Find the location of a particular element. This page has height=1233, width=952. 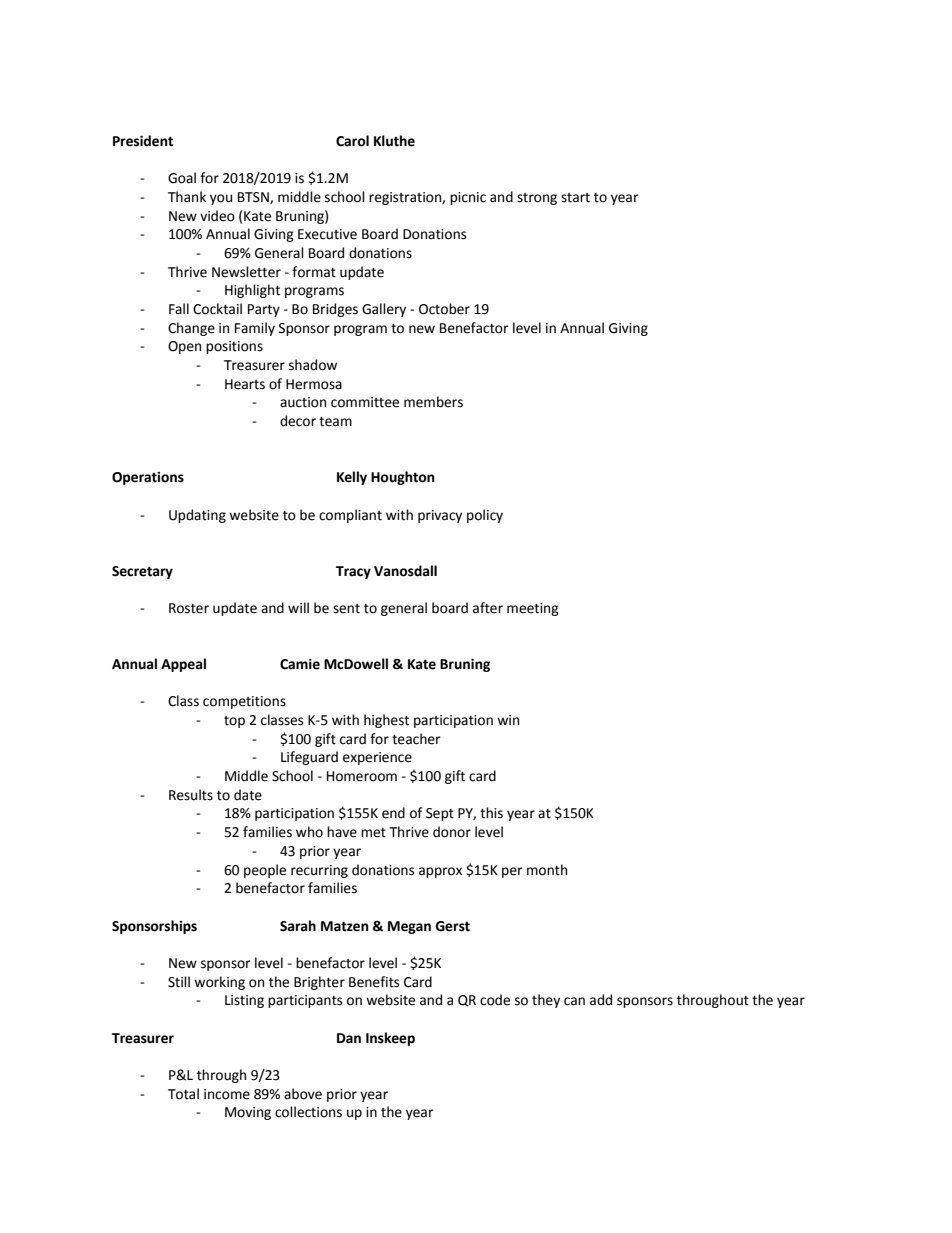

Inskeep is located at coordinates (390, 1039).
